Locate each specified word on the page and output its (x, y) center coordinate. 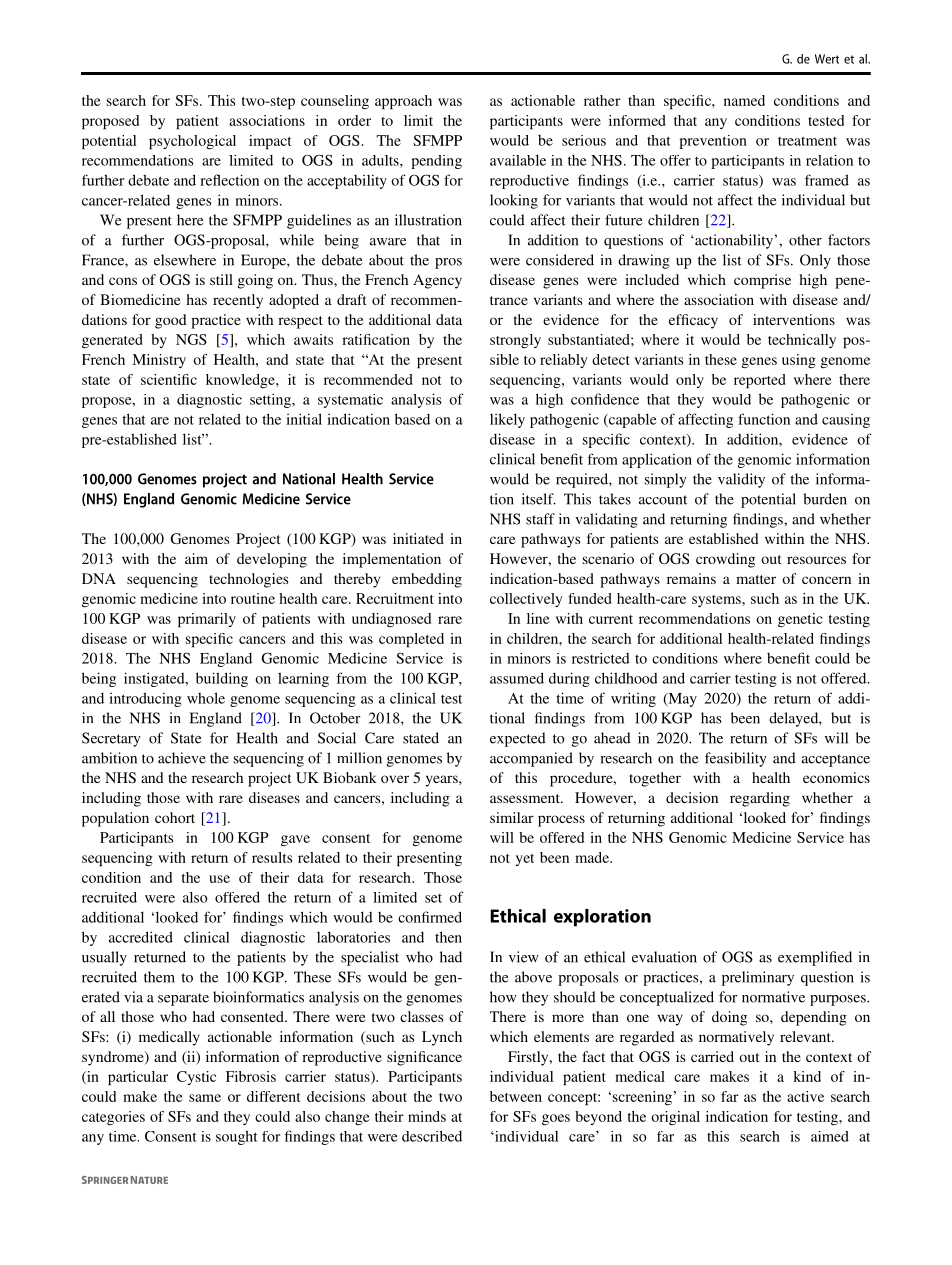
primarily (207, 620)
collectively (526, 600)
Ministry (159, 361)
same (205, 1098)
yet (525, 860)
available (518, 160)
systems (717, 601)
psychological (192, 142)
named (744, 100)
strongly (515, 341)
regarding (760, 799)
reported (759, 381)
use (219, 879)
